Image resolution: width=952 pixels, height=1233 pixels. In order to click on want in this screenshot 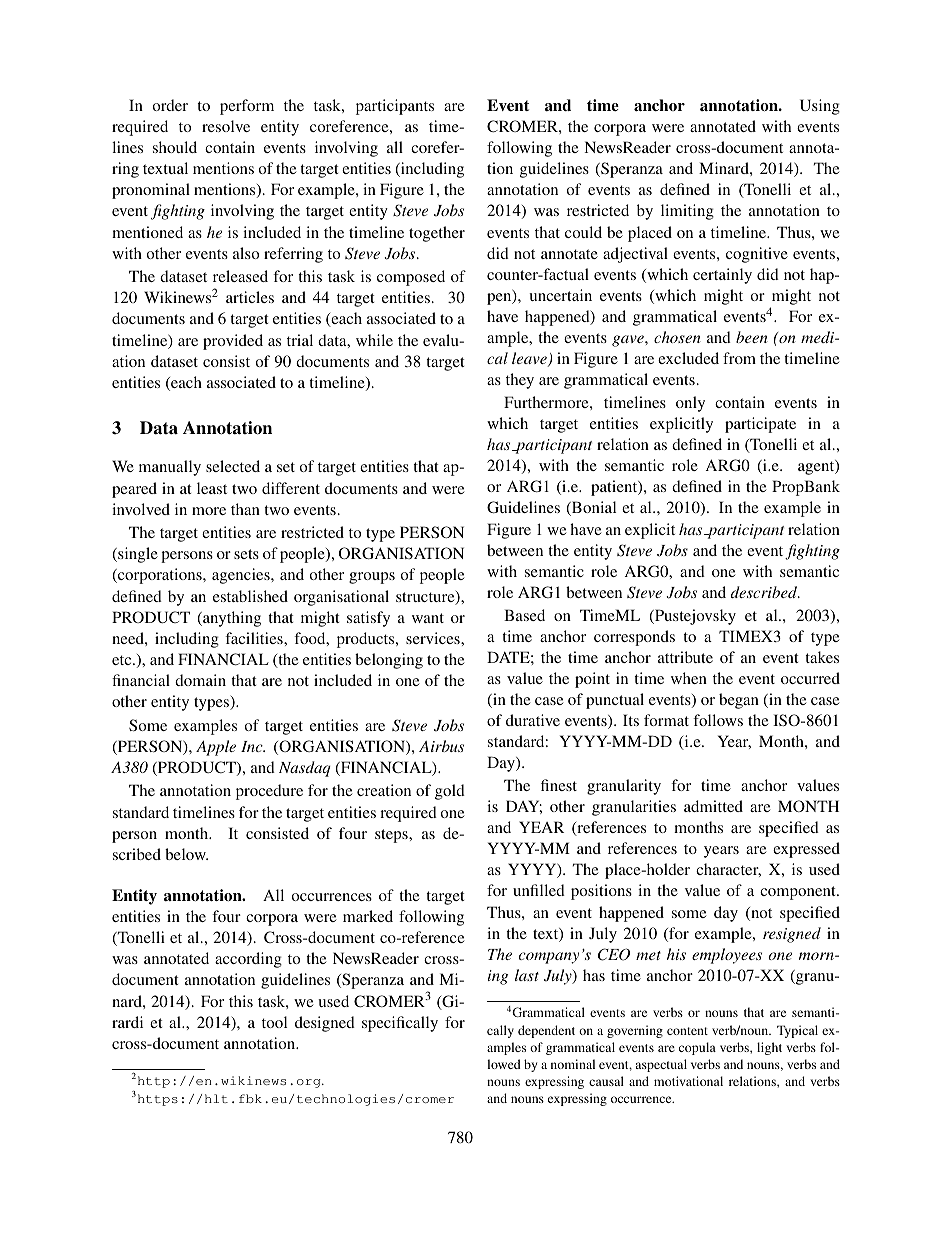, I will do `click(428, 618)`.
